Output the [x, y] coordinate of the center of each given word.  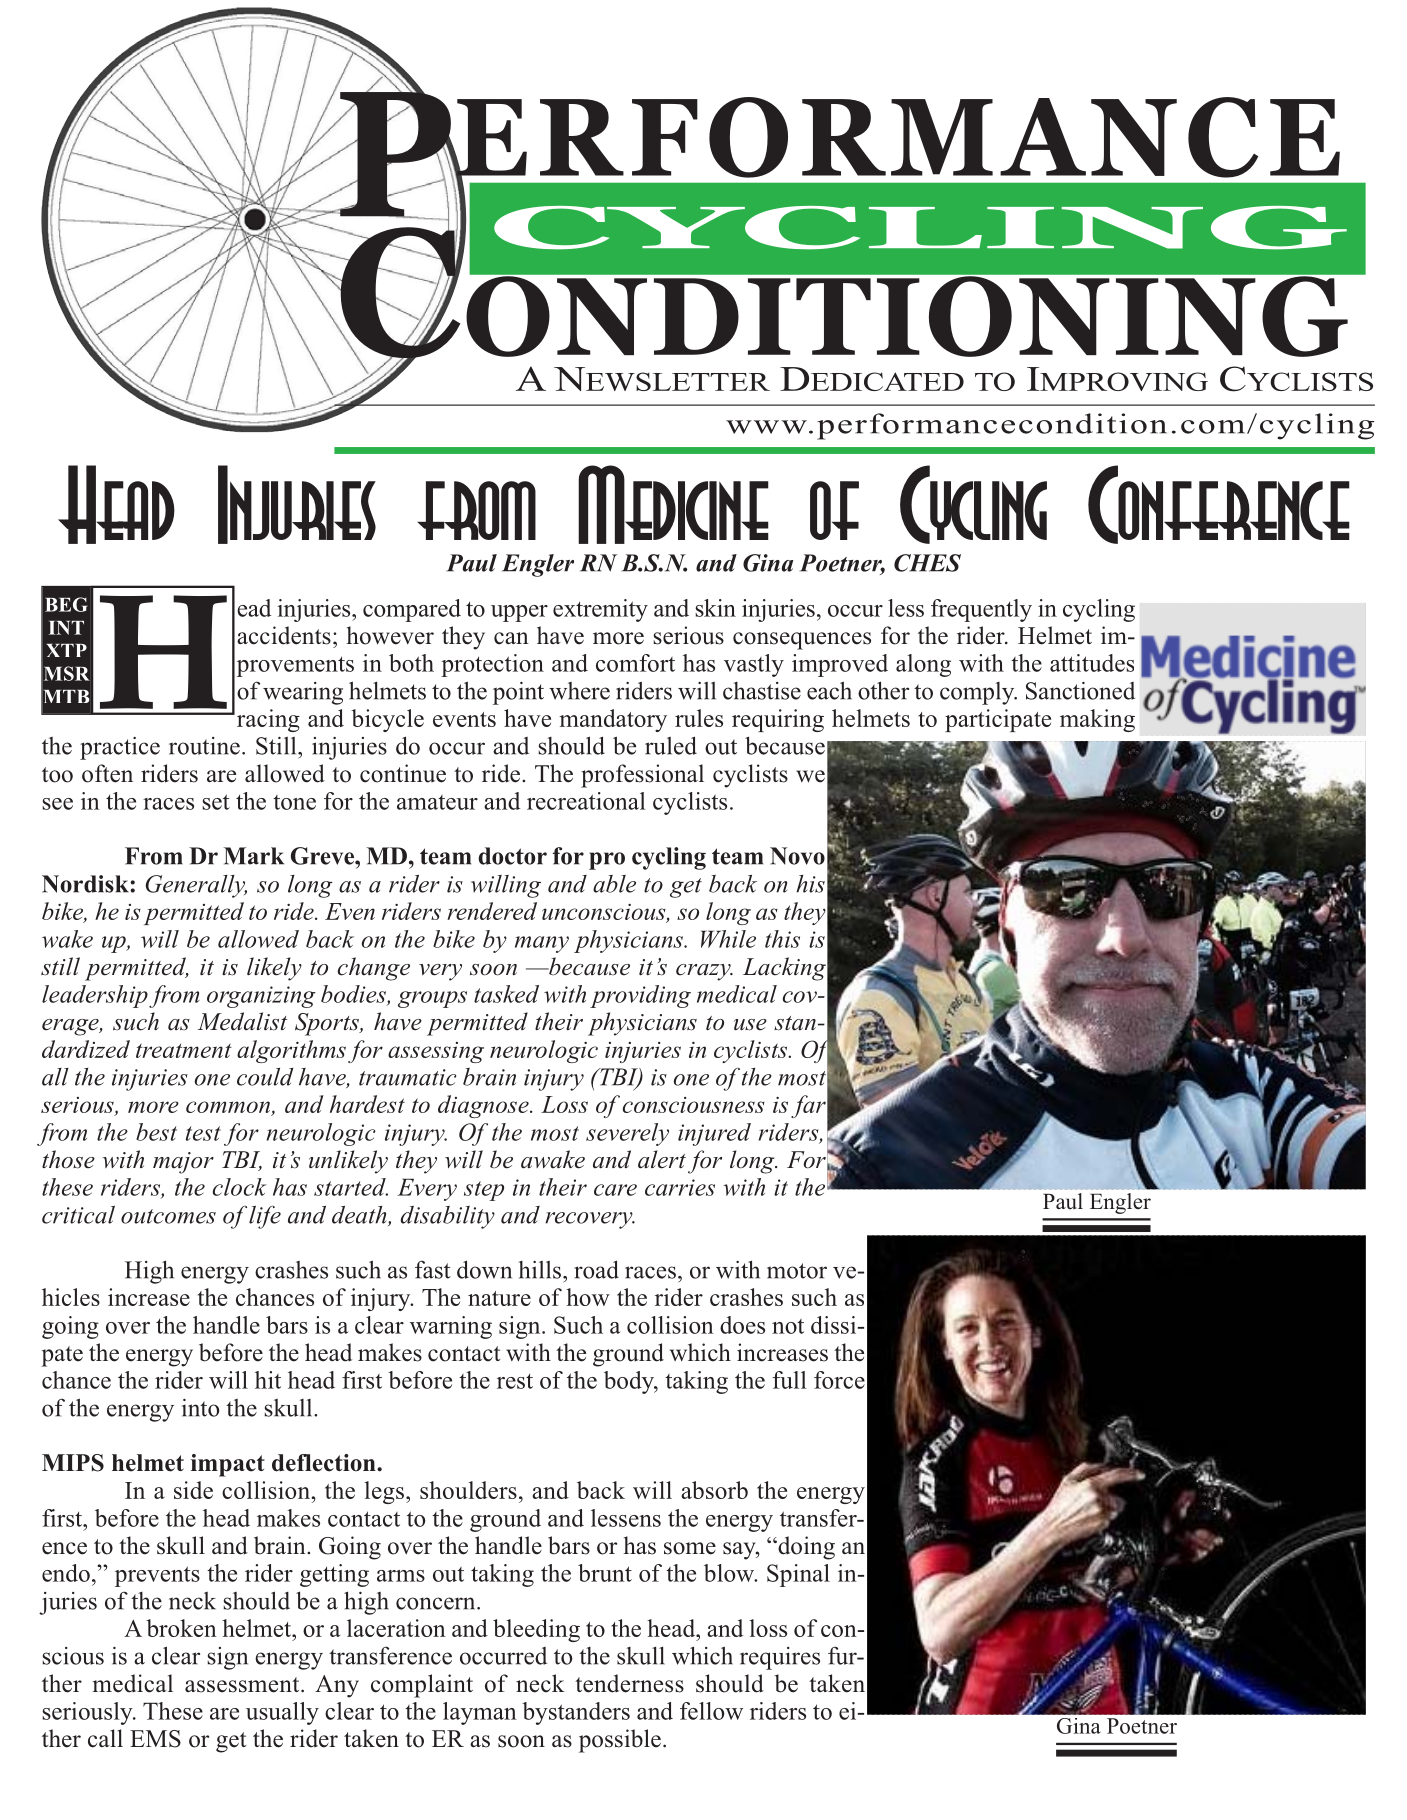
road [596, 1269]
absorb [714, 1490]
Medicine [673, 504]
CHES [927, 563]
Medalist [242, 1021]
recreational [586, 801]
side [193, 1490]
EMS [155, 1739]
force [839, 1380]
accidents [284, 635]
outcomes [168, 1216]
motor [797, 1271]
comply [978, 693]
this [782, 939]
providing [640, 996]
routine [204, 746]
